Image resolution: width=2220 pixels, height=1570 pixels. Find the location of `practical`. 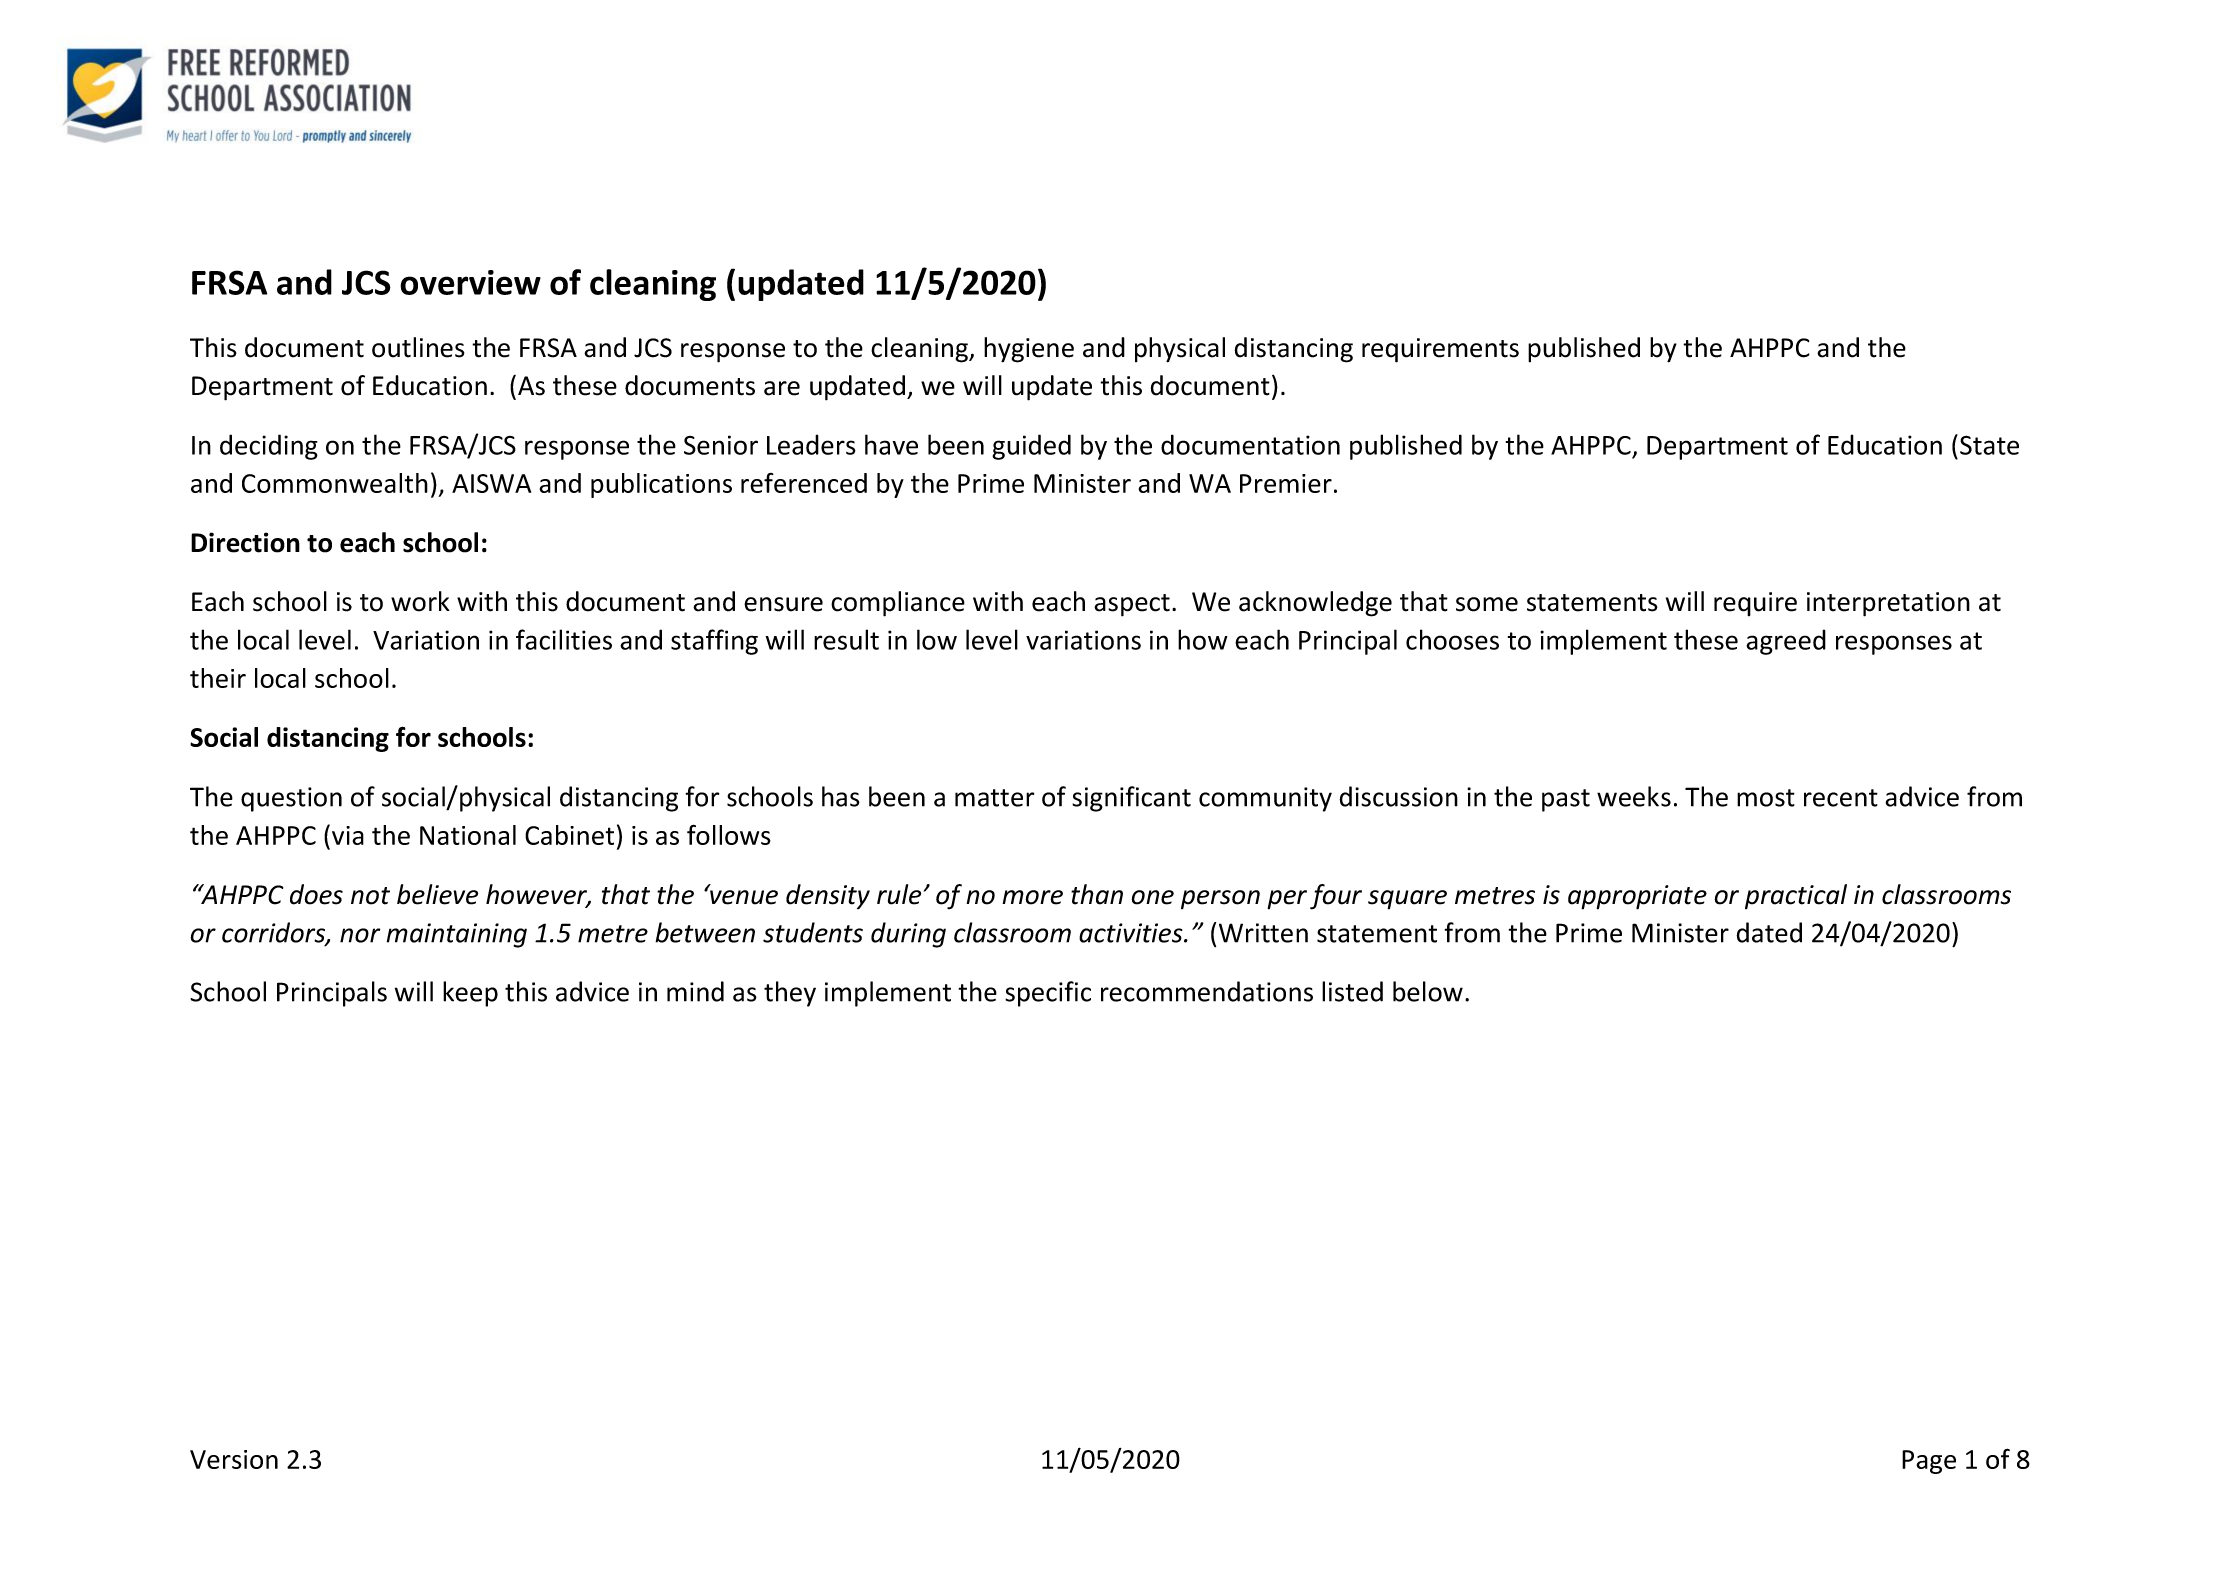

practical is located at coordinates (1796, 896).
